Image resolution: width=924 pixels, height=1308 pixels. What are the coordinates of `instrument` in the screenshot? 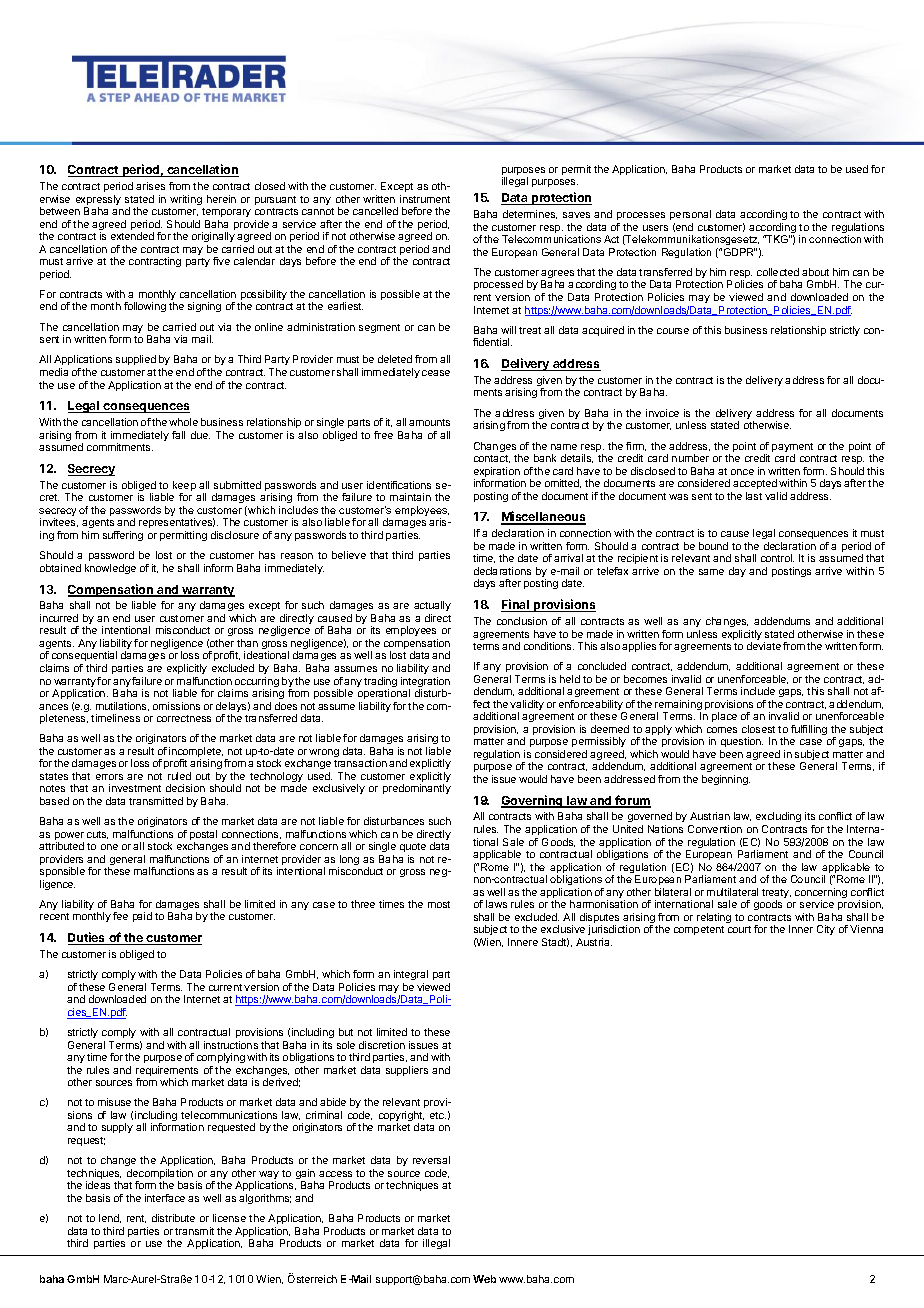 It's located at (425, 199).
